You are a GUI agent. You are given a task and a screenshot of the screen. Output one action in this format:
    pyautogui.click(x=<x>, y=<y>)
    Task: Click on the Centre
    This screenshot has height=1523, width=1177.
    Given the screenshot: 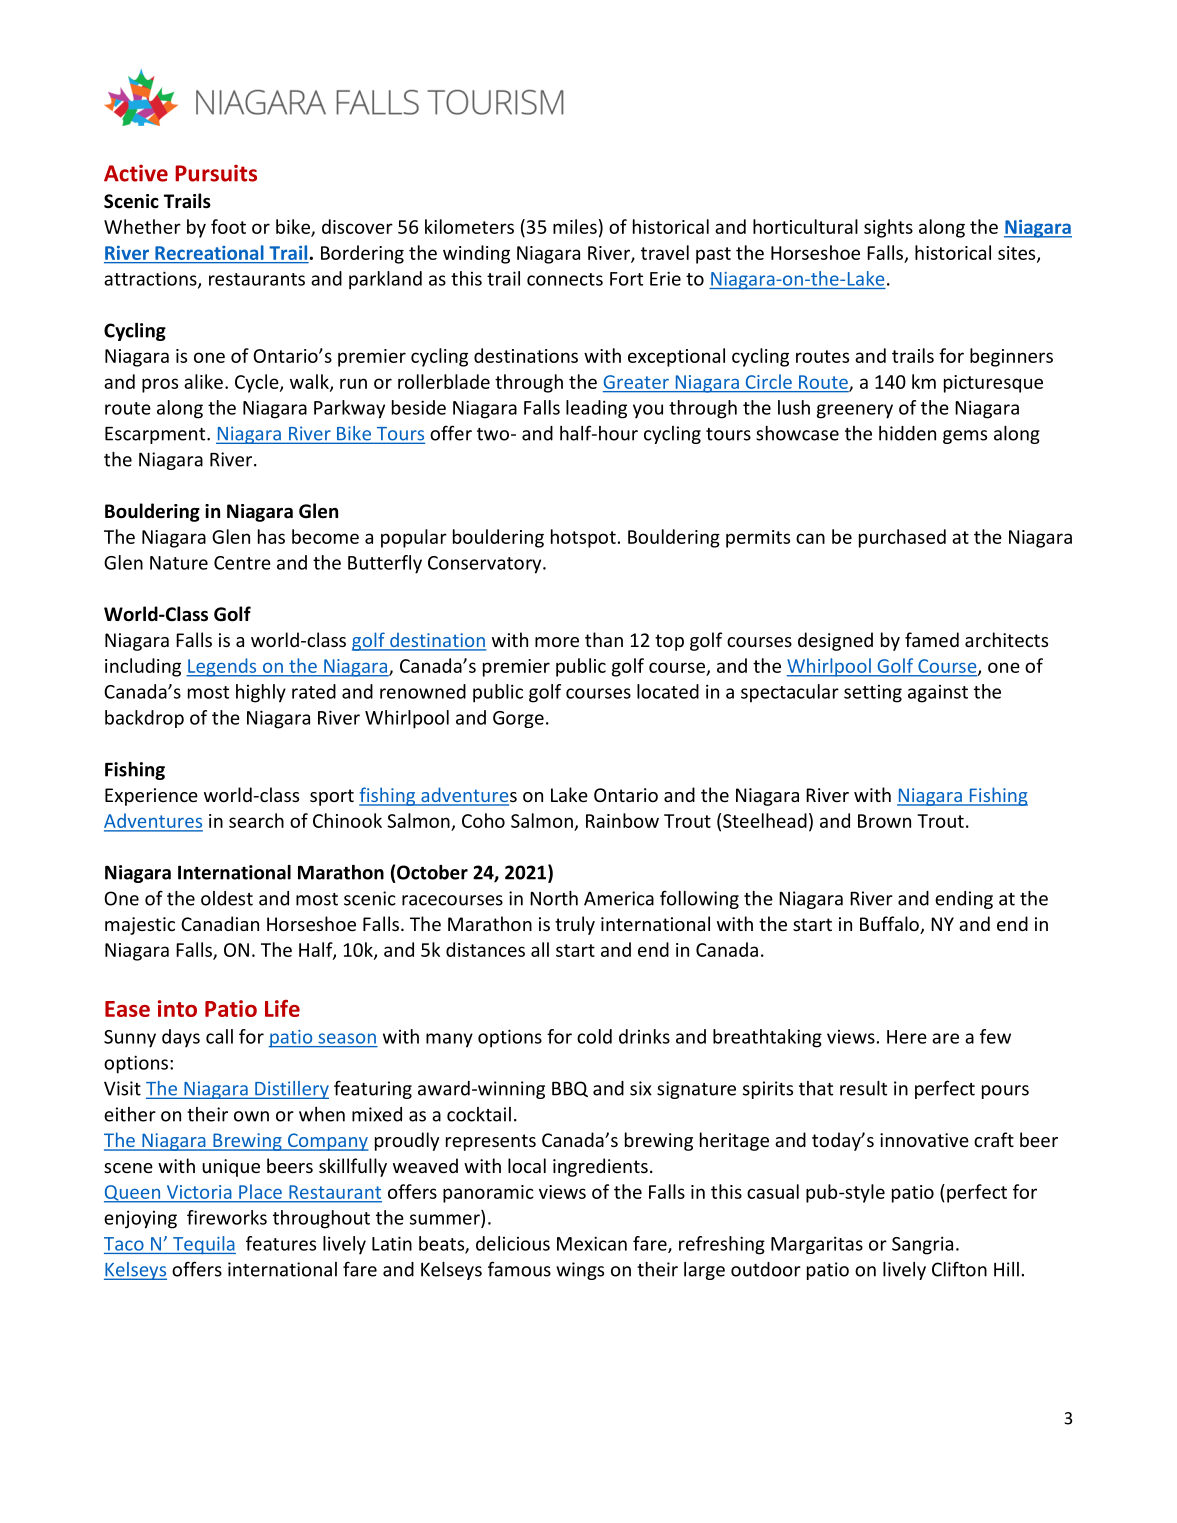 What is the action you would take?
    pyautogui.click(x=242, y=563)
